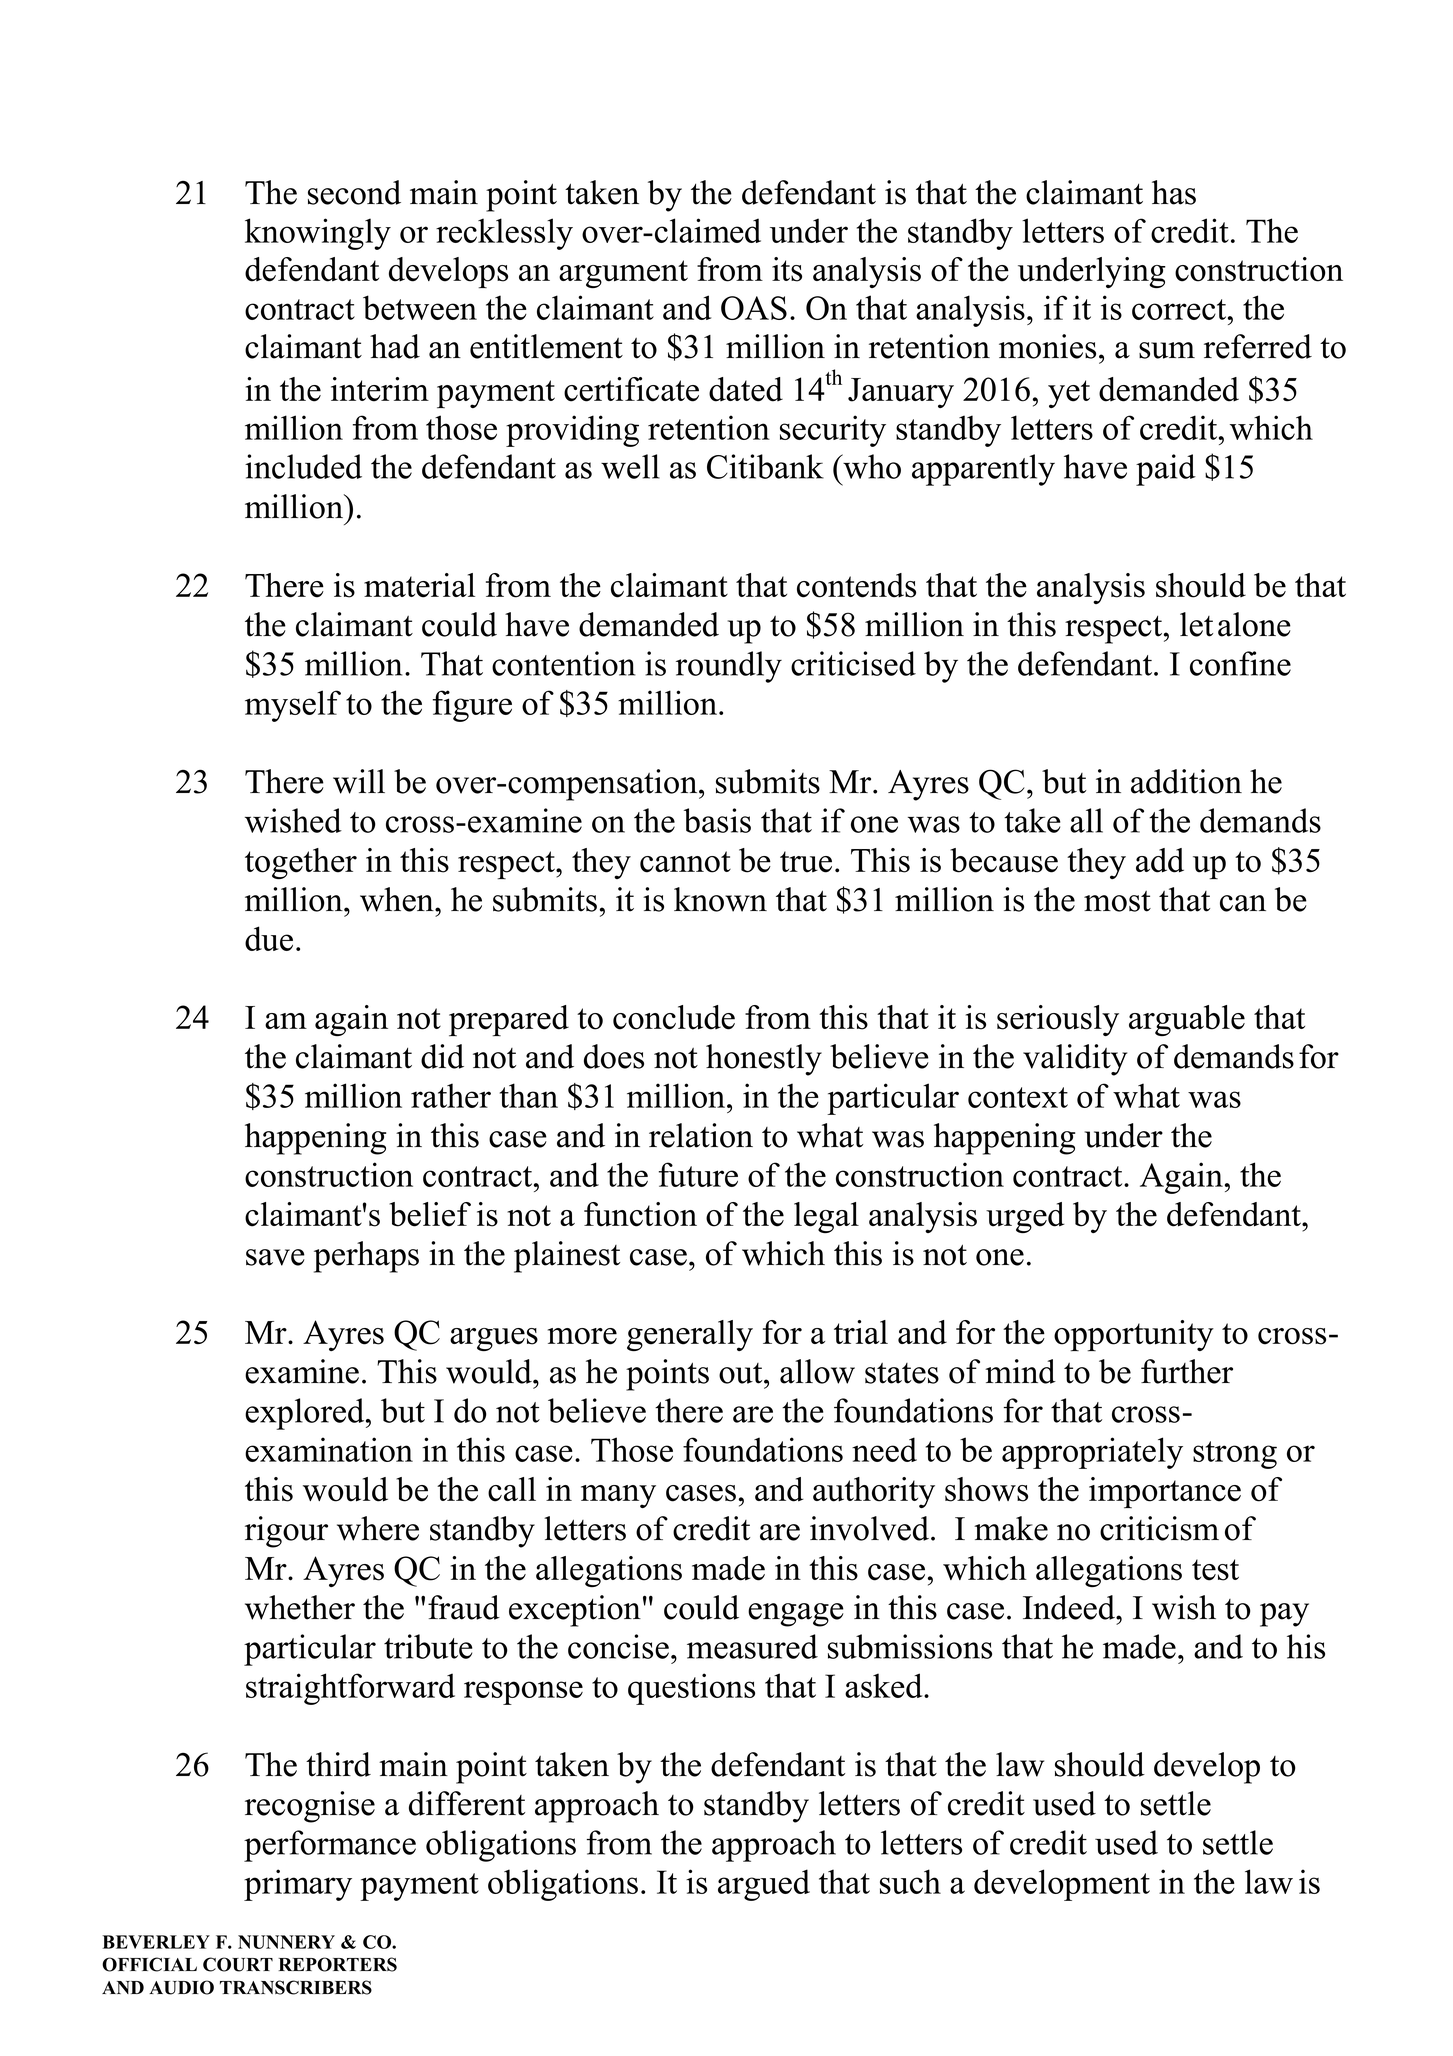  Describe the element at coordinates (318, 234) in the screenshot. I see `knowingly` at that location.
